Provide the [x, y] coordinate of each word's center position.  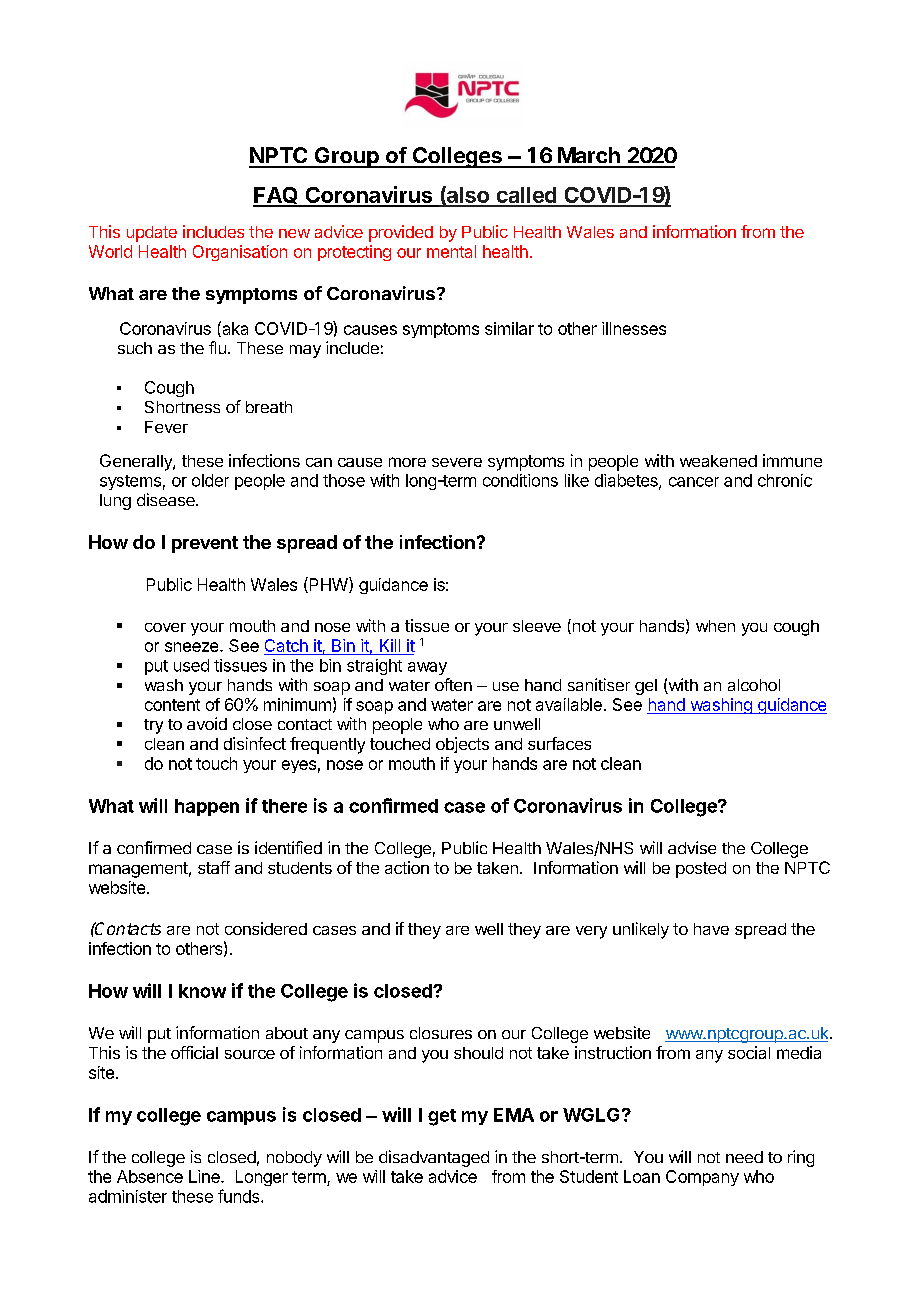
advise [692, 847]
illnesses [634, 328]
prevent [205, 544]
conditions [520, 480]
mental [451, 251]
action [407, 867]
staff [214, 867]
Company [702, 1178]
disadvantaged [434, 1158]
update [152, 234]
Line [205, 1176]
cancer [694, 482]
